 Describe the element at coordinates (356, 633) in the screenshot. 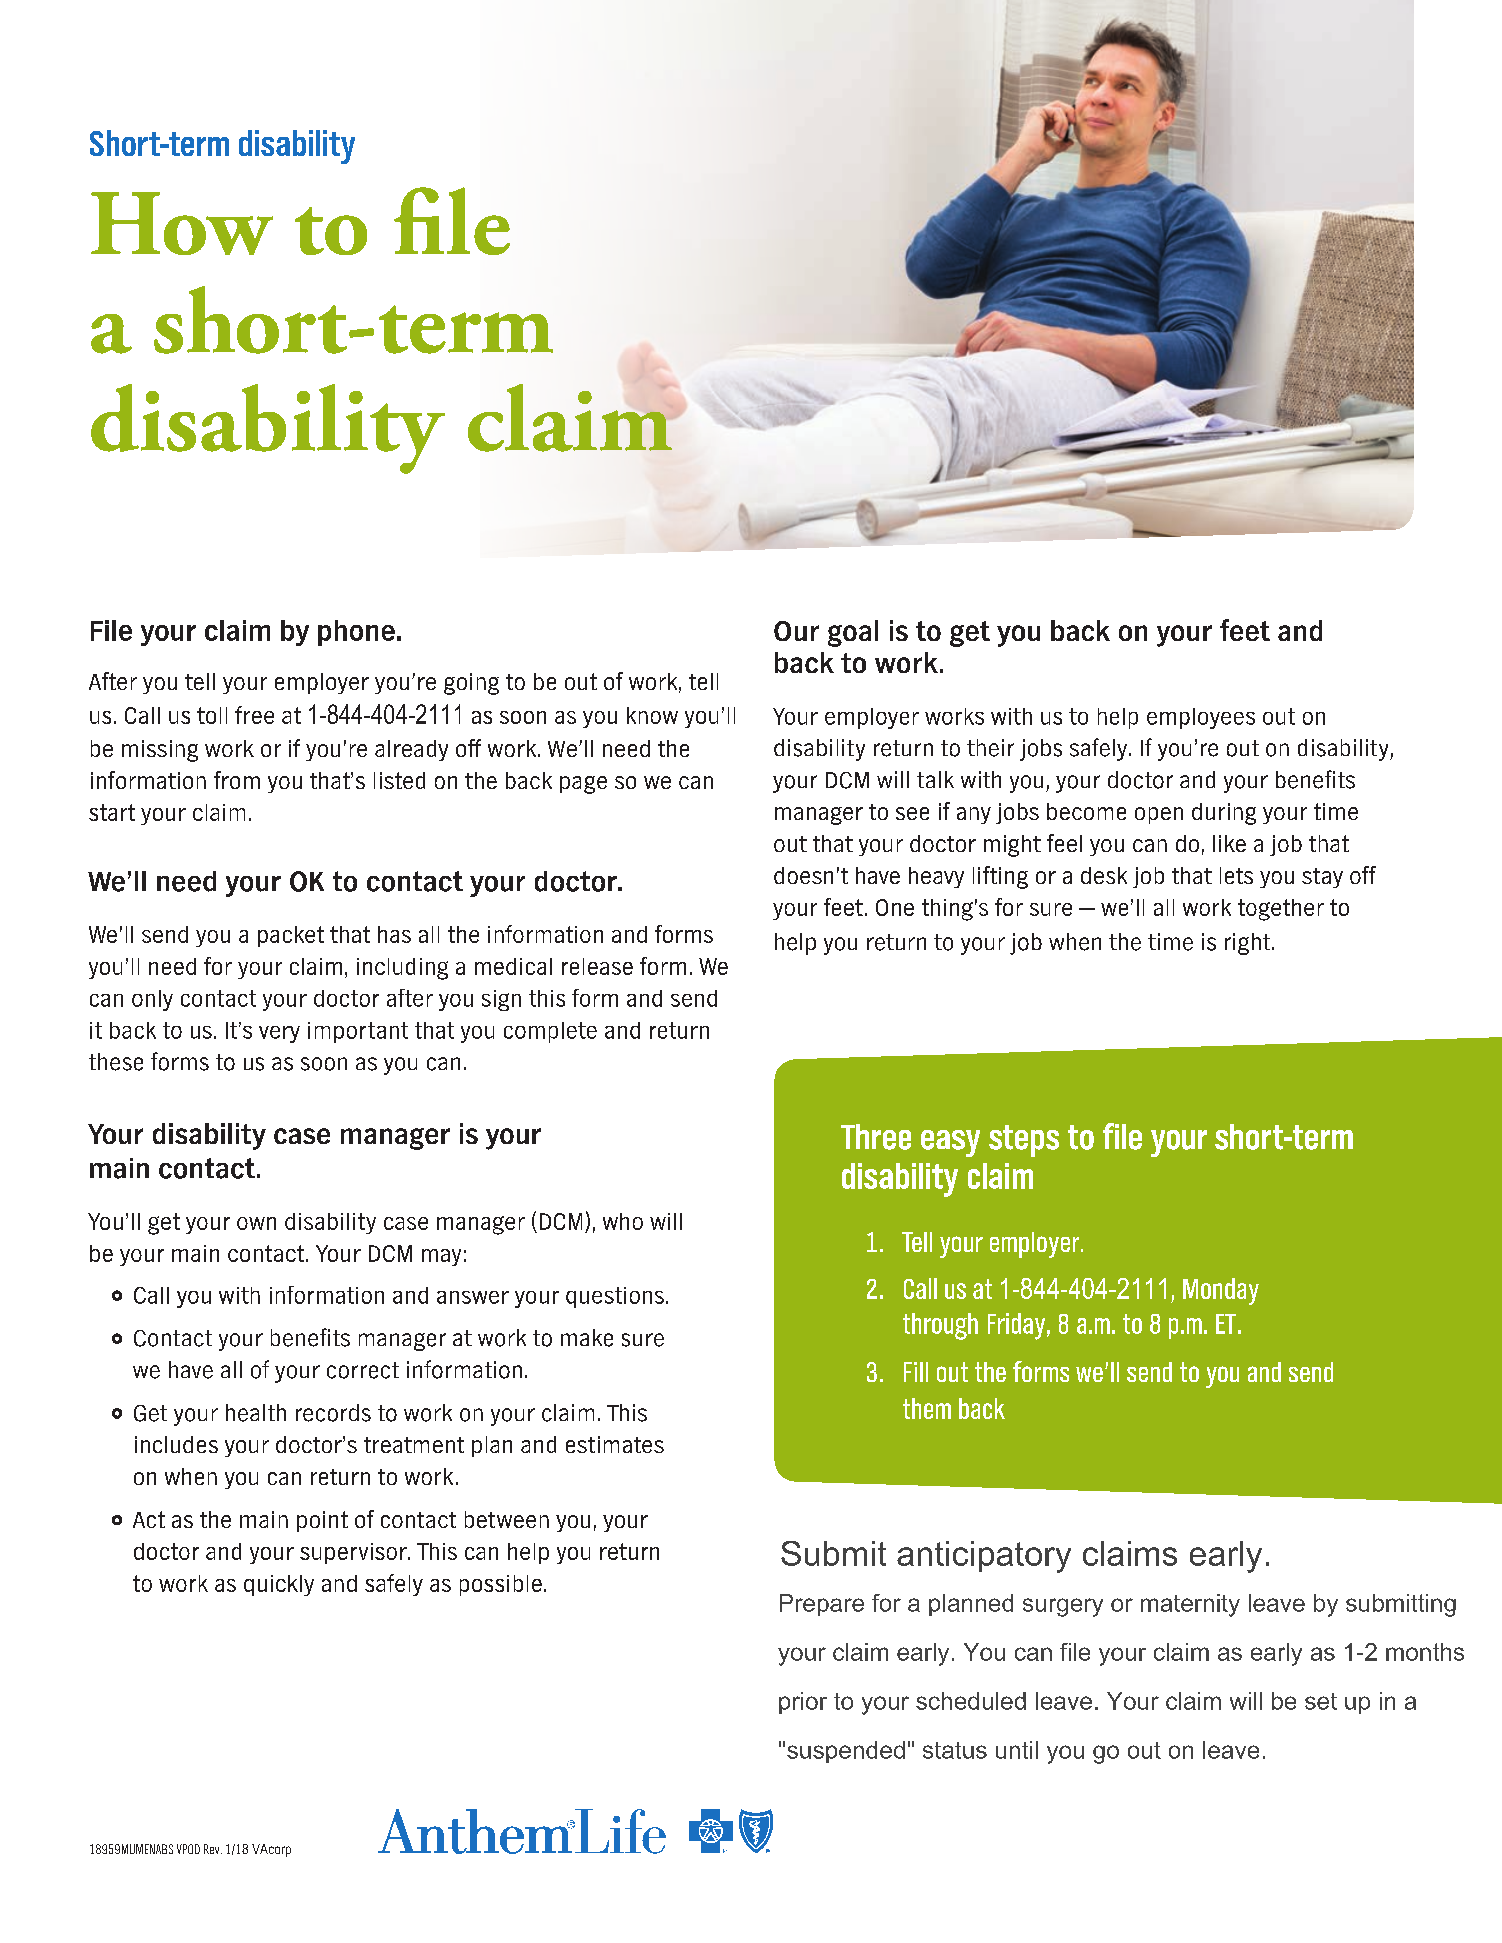

I see `phone` at that location.
